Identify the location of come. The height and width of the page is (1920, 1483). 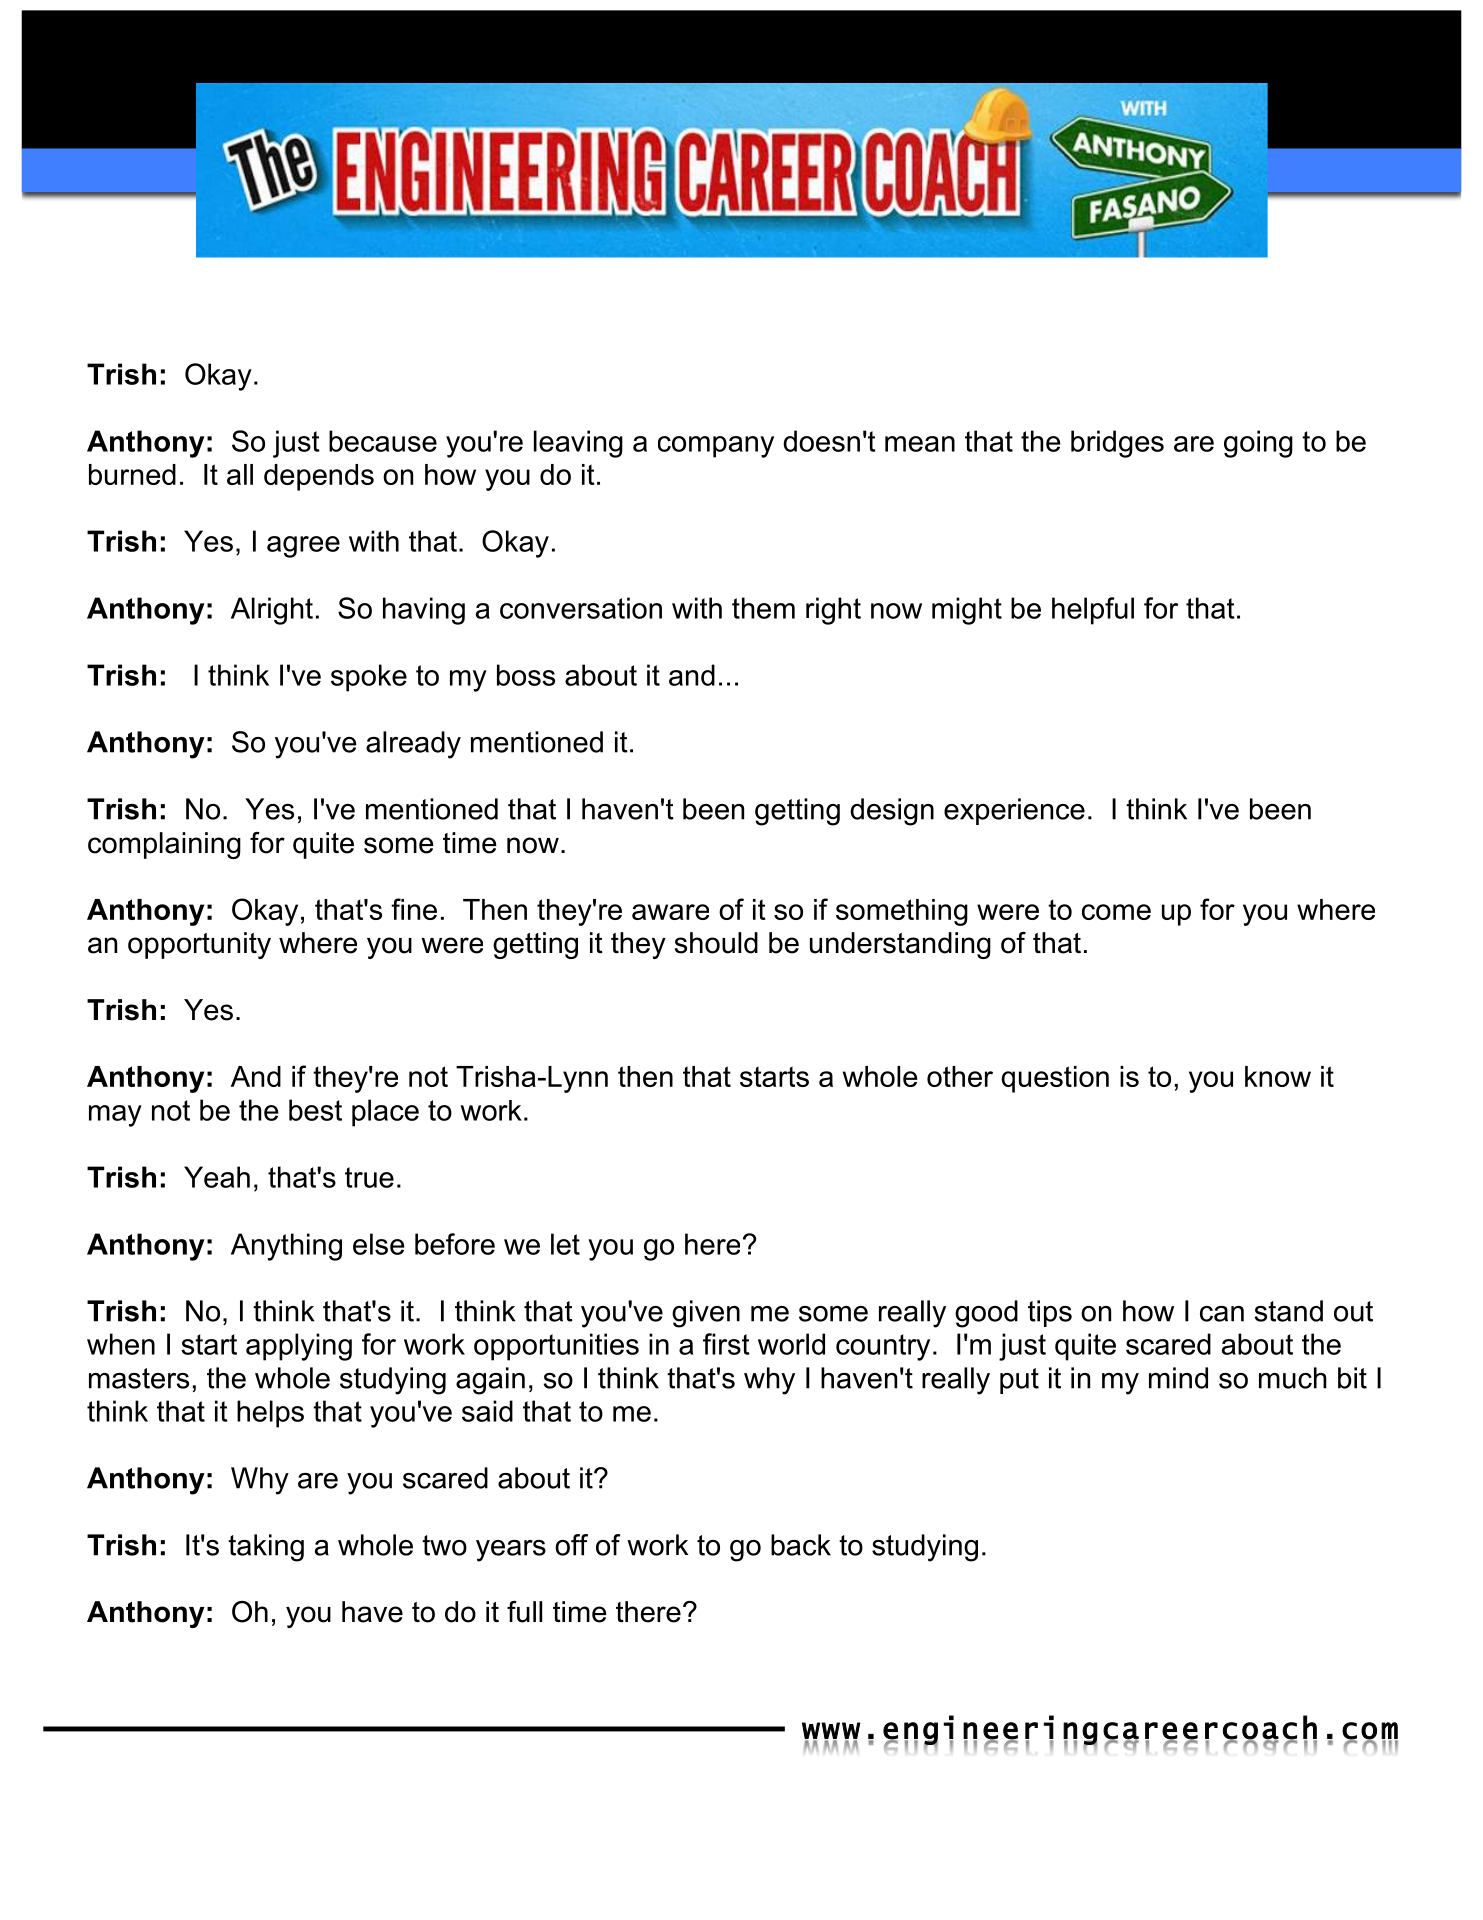
(1116, 912).
